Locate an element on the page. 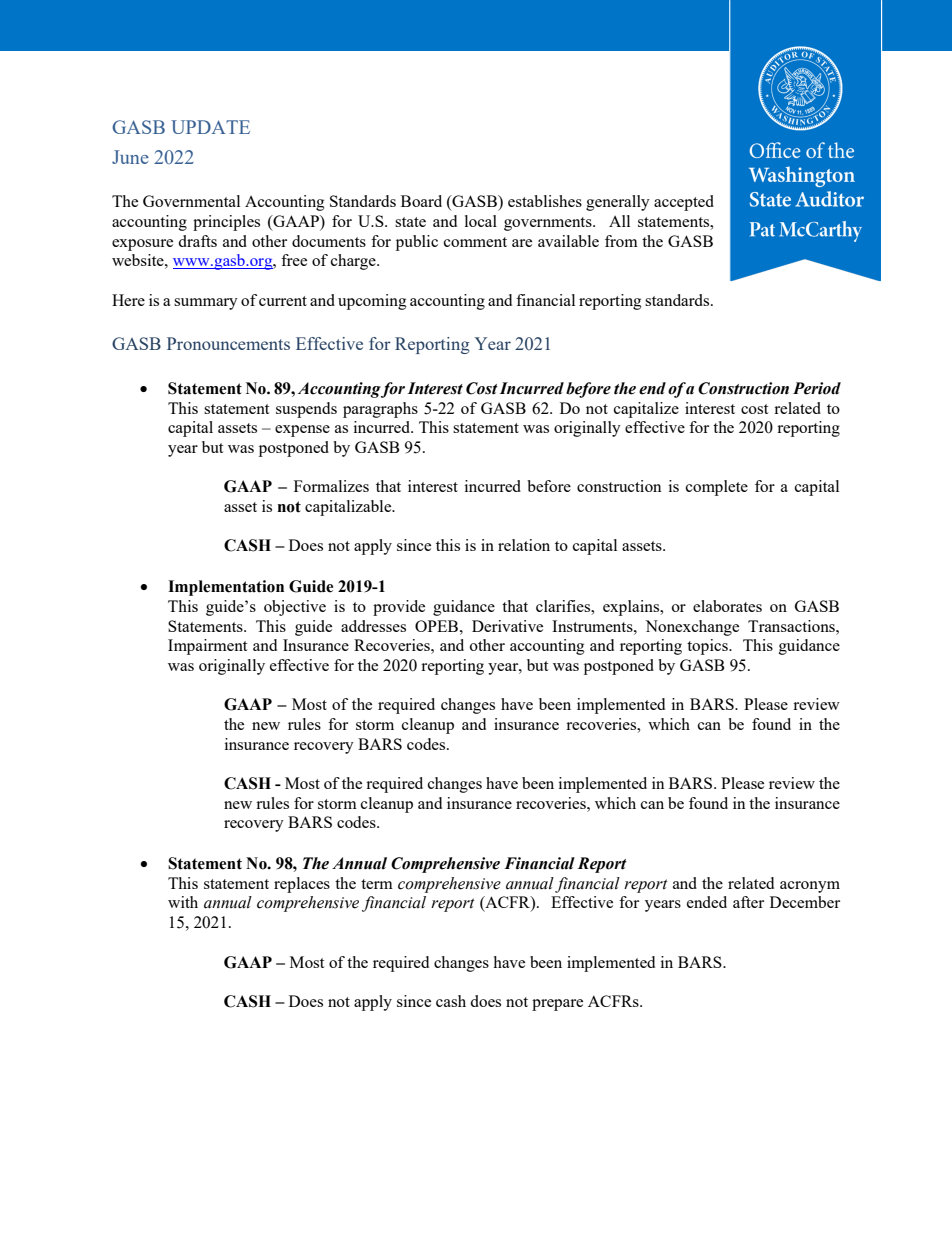 The image size is (952, 1233). Board is located at coordinates (421, 201).
